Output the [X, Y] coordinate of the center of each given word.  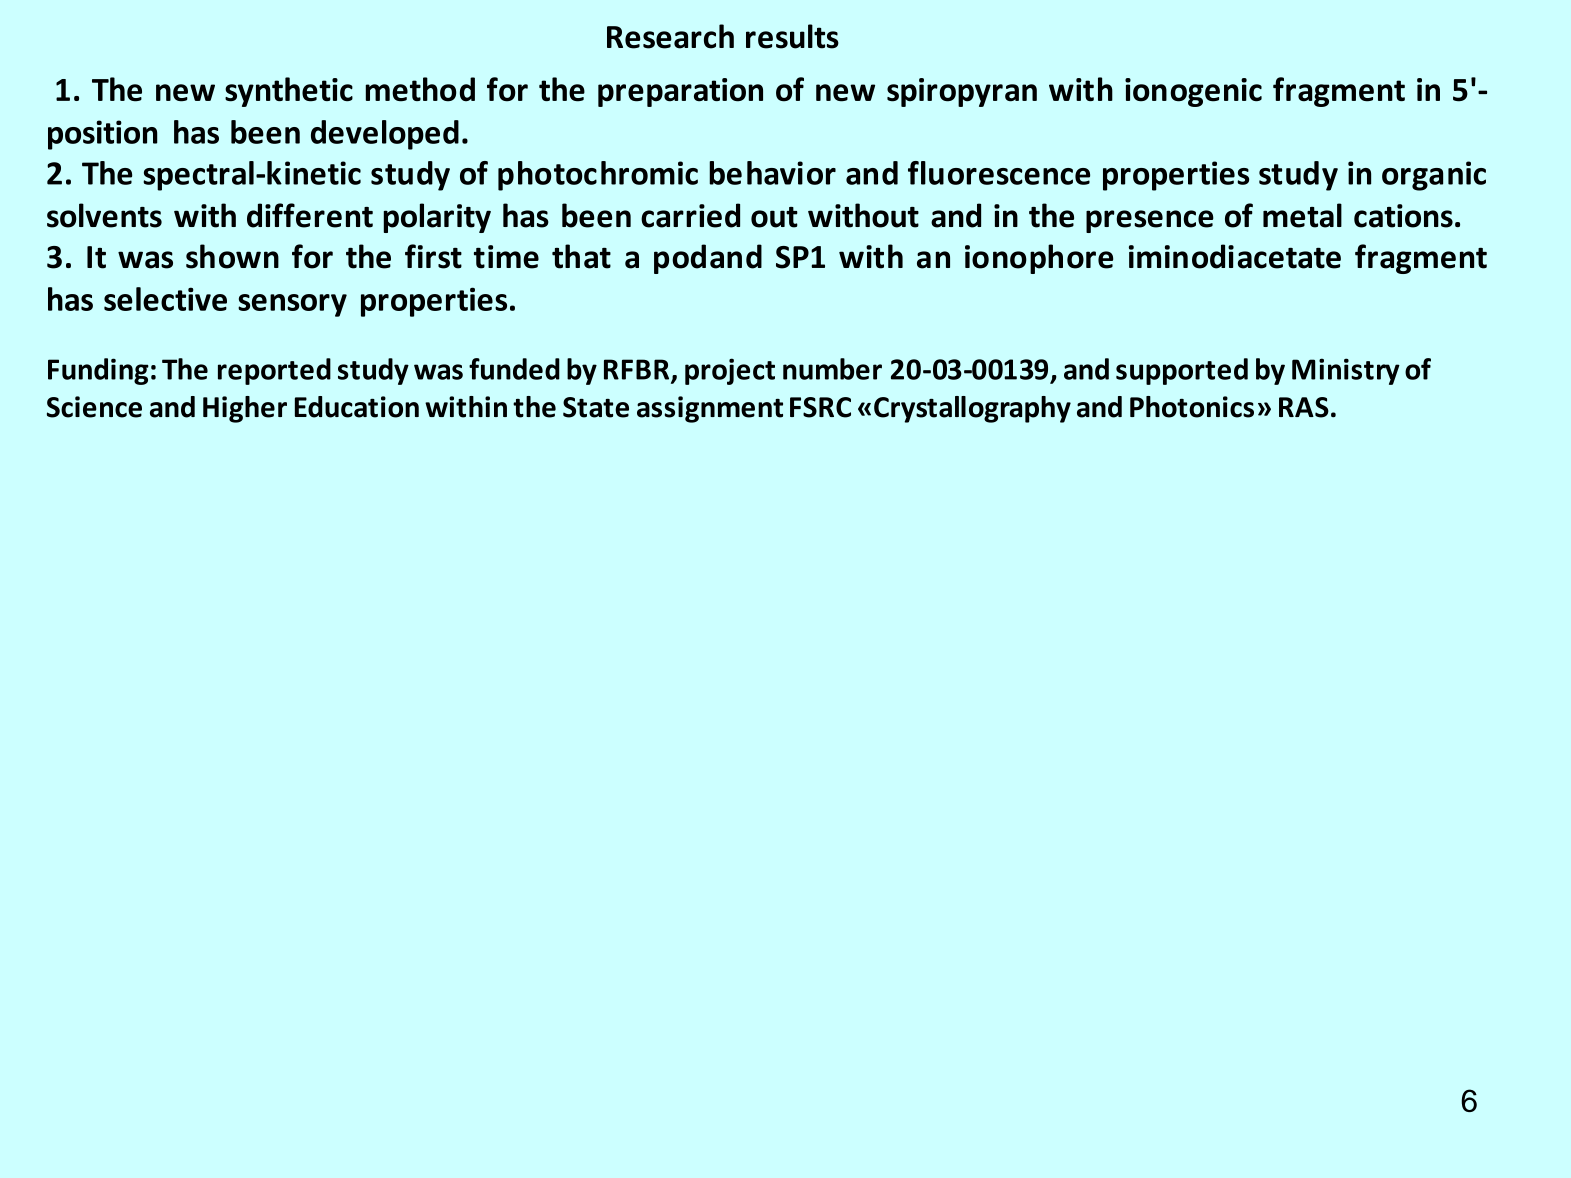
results [792, 36]
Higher [245, 409]
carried [690, 215]
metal [1302, 215]
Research [670, 36]
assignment [710, 409]
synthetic [289, 92]
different [310, 215]
